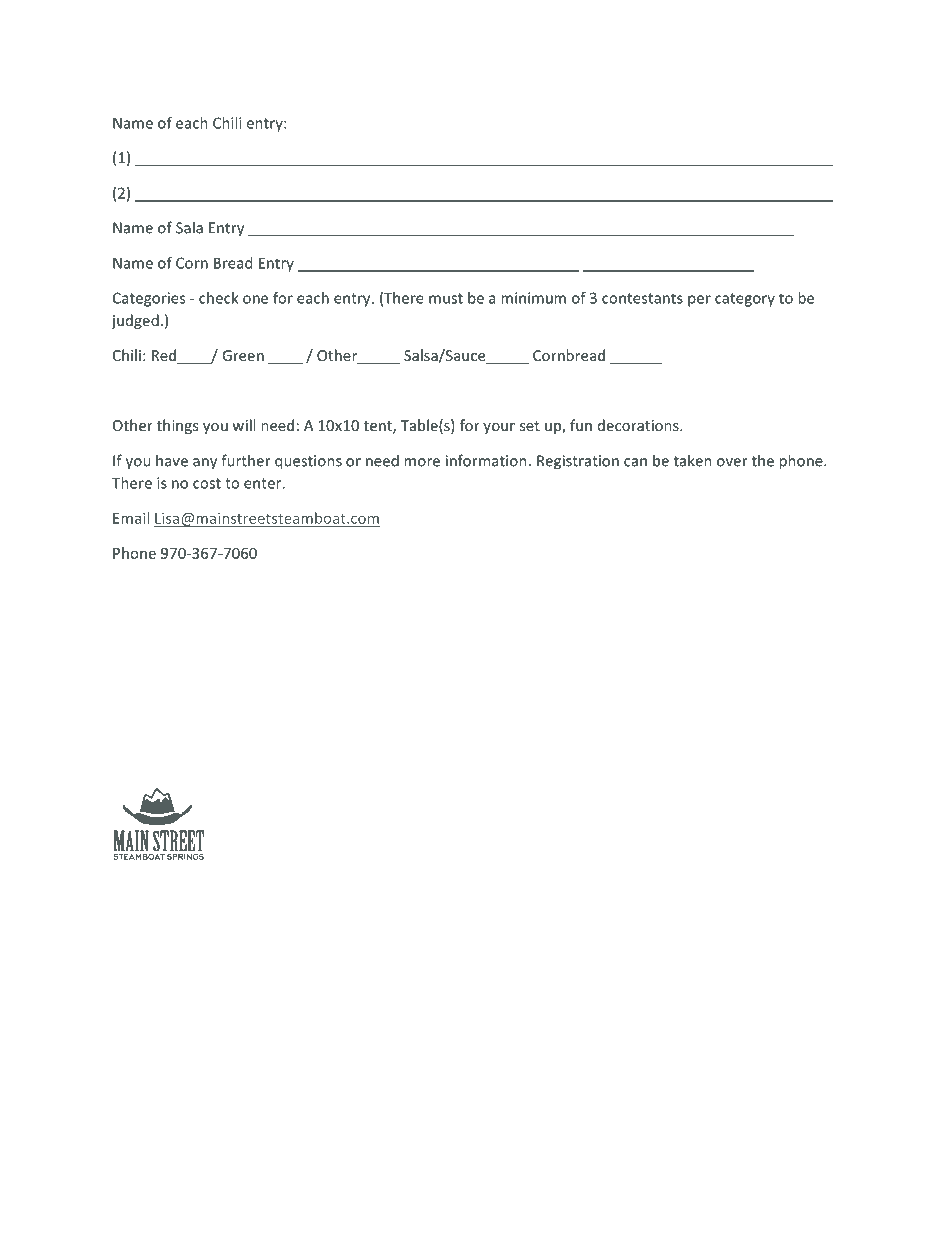  Describe the element at coordinates (639, 425) in the screenshot. I see `decorations` at that location.
